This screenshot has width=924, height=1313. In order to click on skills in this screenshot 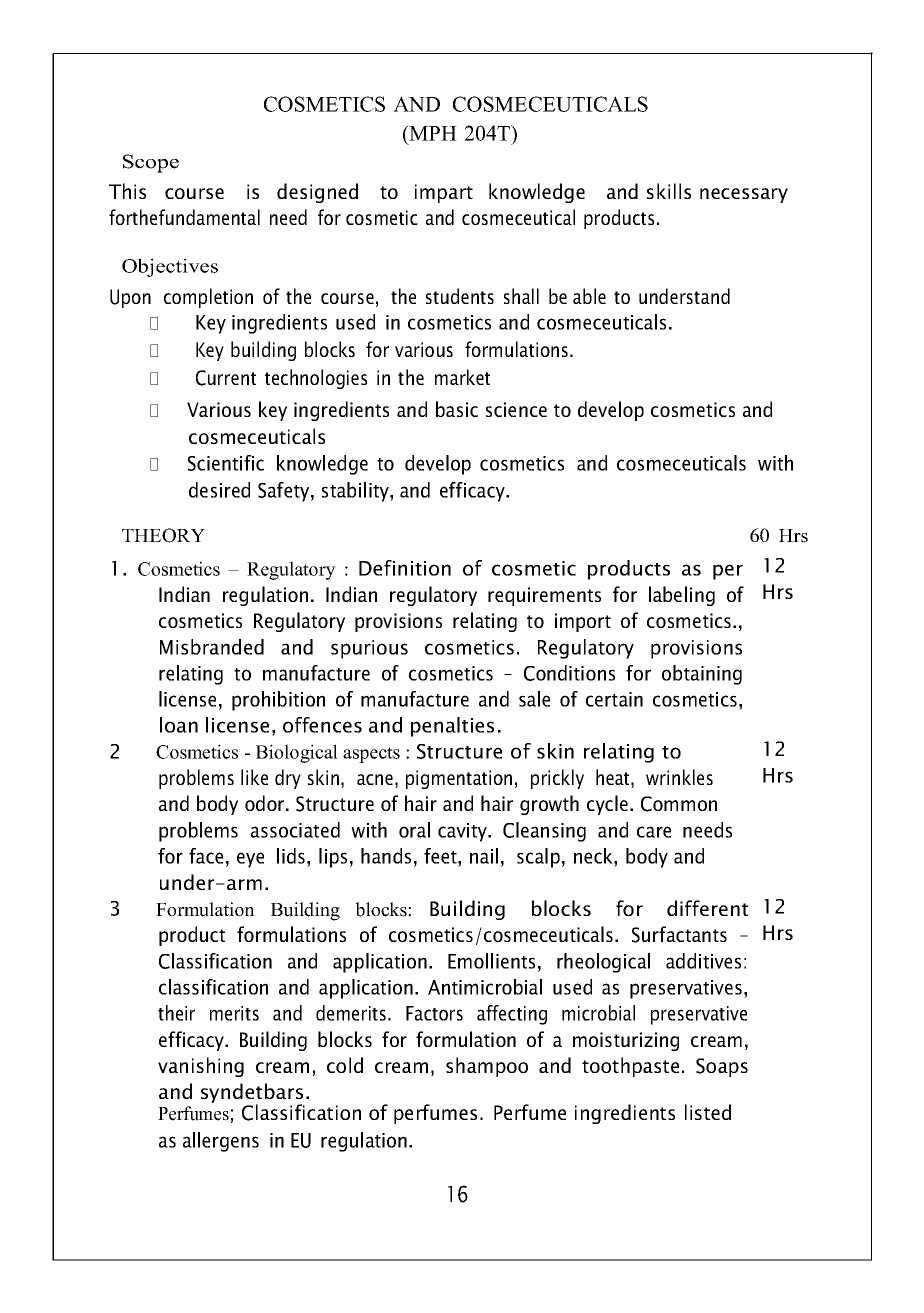, I will do `click(669, 191)`.
